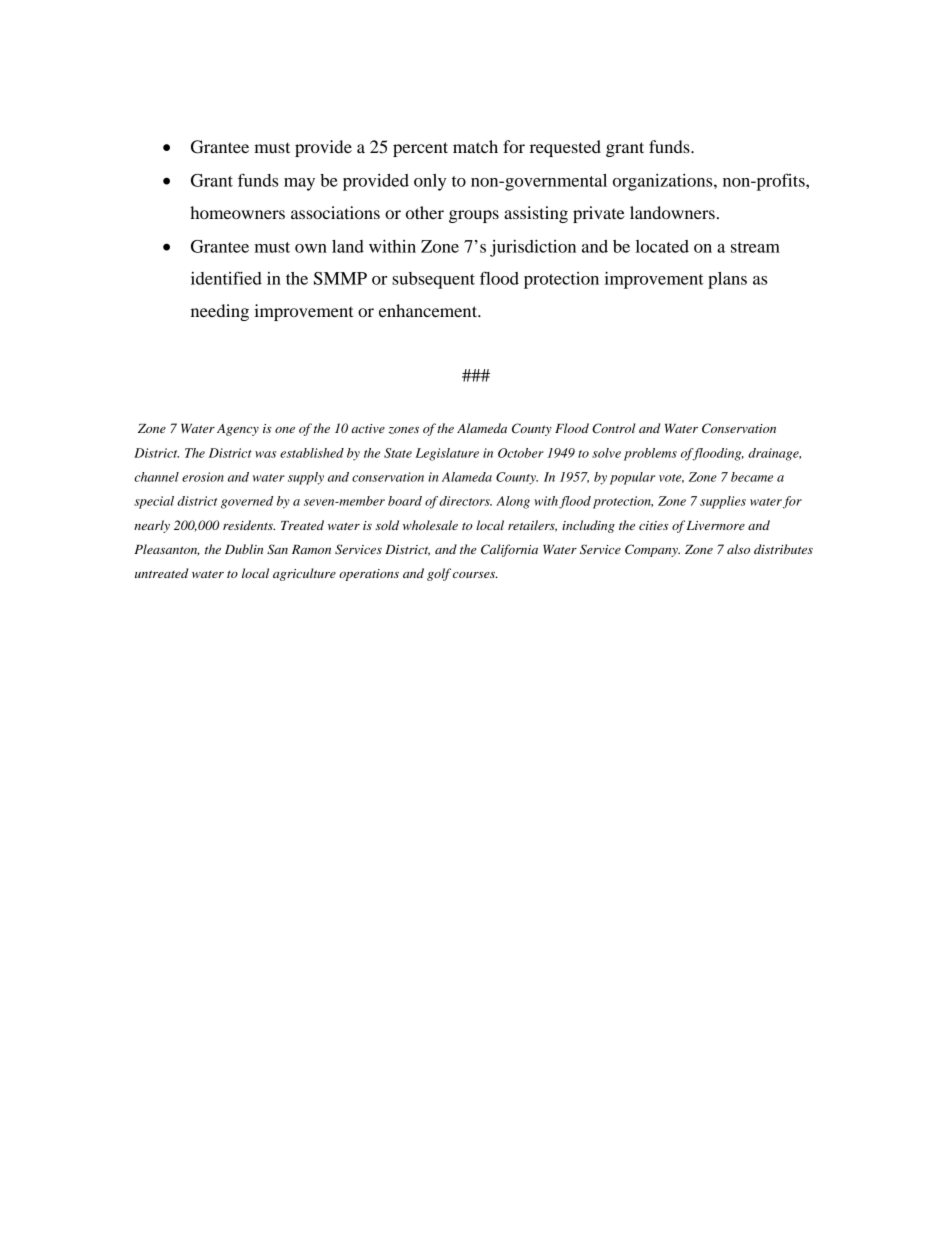 Image resolution: width=952 pixels, height=1233 pixels. What do you see at coordinates (244, 549) in the document?
I see `Dublin` at bounding box center [244, 549].
